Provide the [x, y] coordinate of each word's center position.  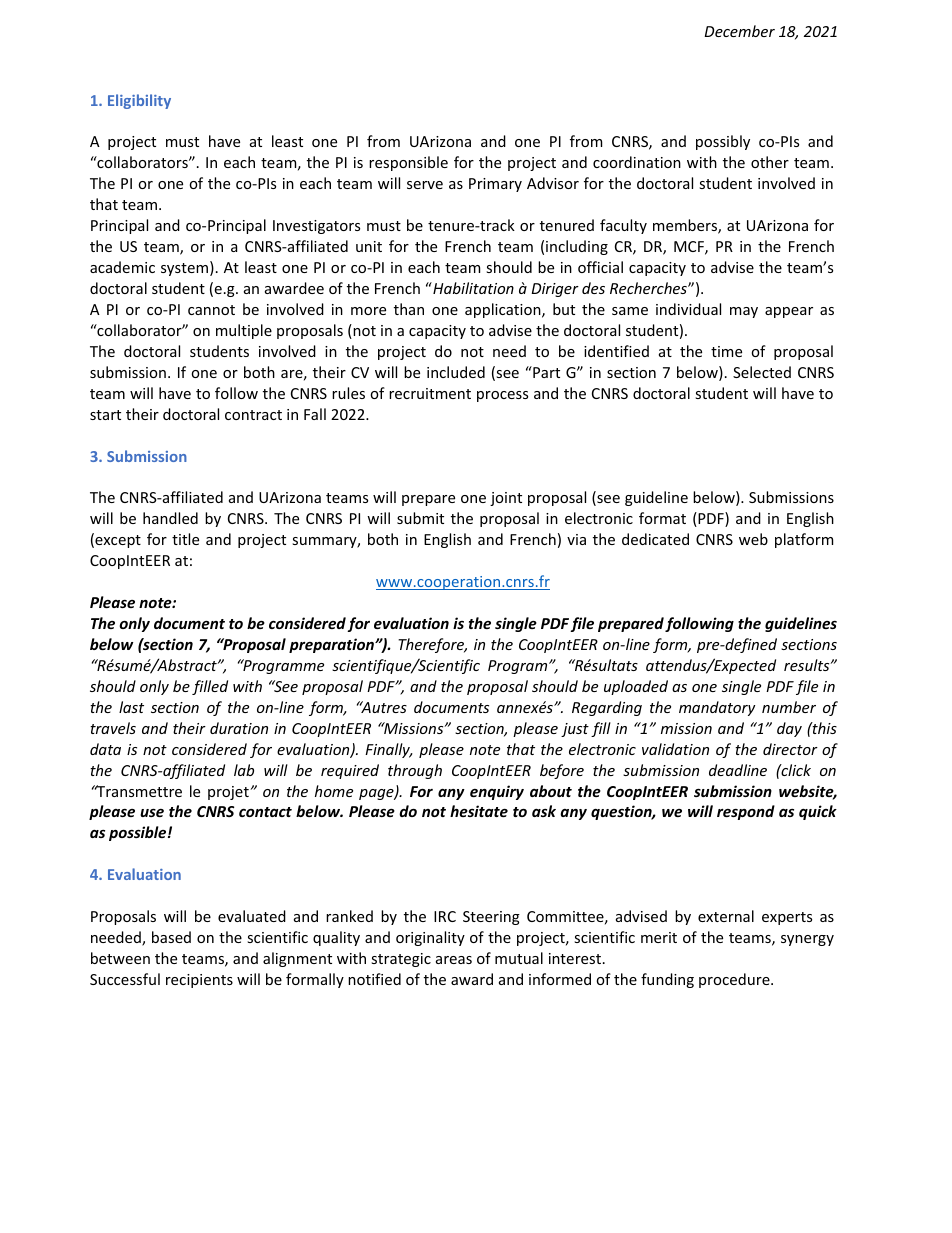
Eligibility [139, 101]
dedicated [655, 539]
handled [170, 518]
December [739, 31]
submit [420, 518]
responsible [408, 163]
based [171, 937]
